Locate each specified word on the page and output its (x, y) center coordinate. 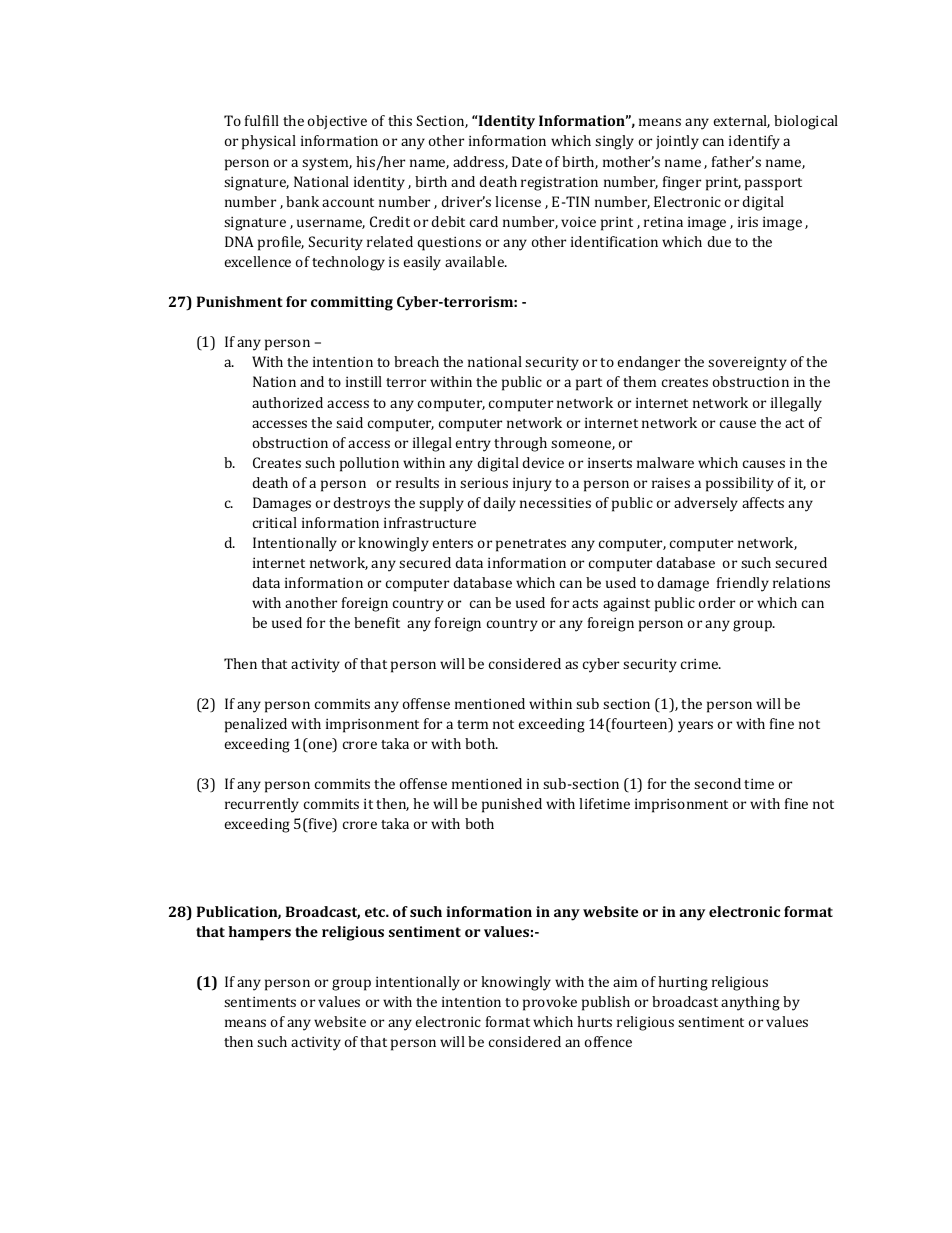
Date (527, 161)
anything (750, 1003)
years (695, 727)
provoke (550, 1003)
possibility (740, 484)
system (327, 164)
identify (754, 142)
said (349, 422)
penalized (256, 725)
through (520, 444)
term (472, 724)
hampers (260, 933)
